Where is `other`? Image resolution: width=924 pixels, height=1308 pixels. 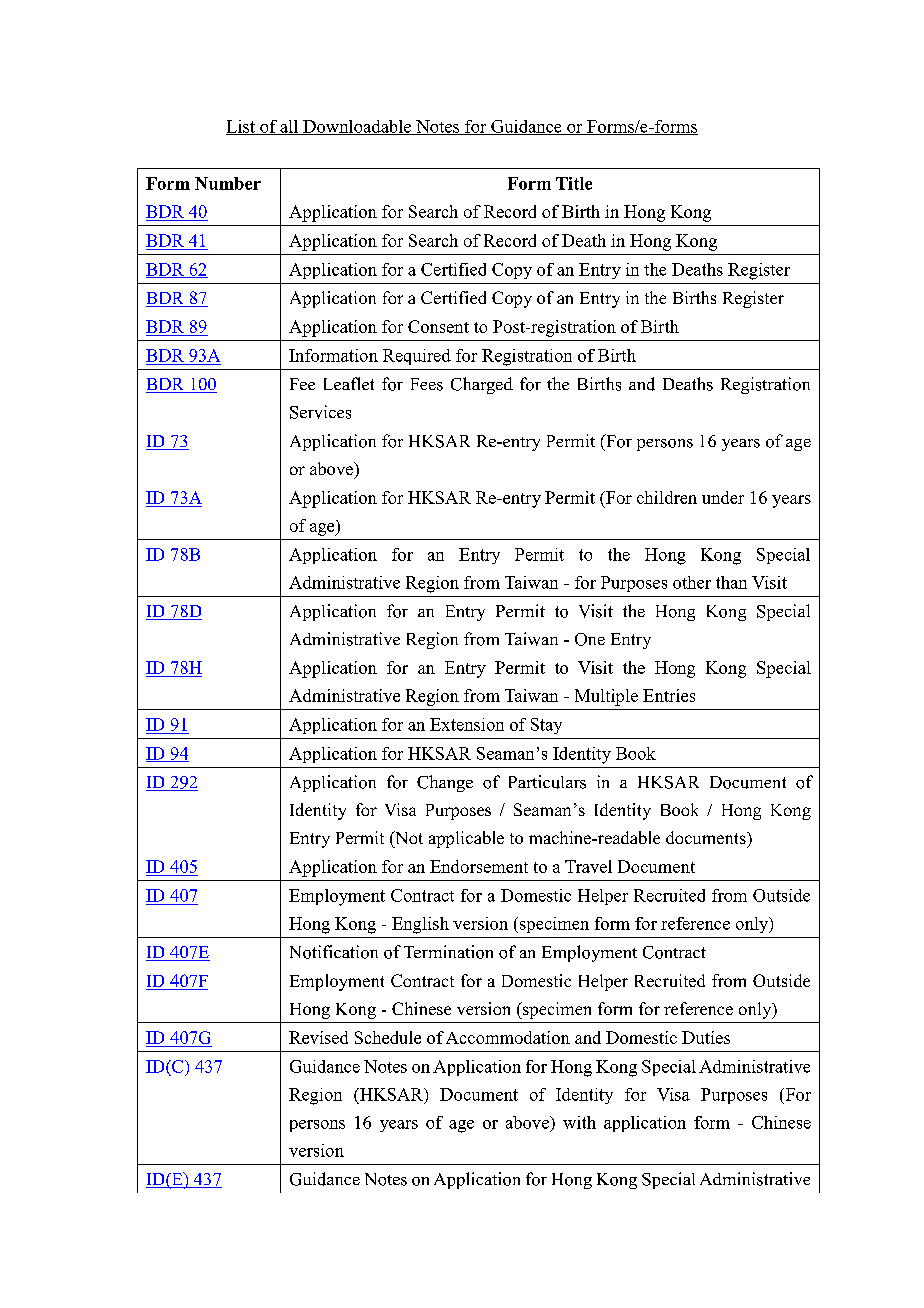 other is located at coordinates (692, 582).
